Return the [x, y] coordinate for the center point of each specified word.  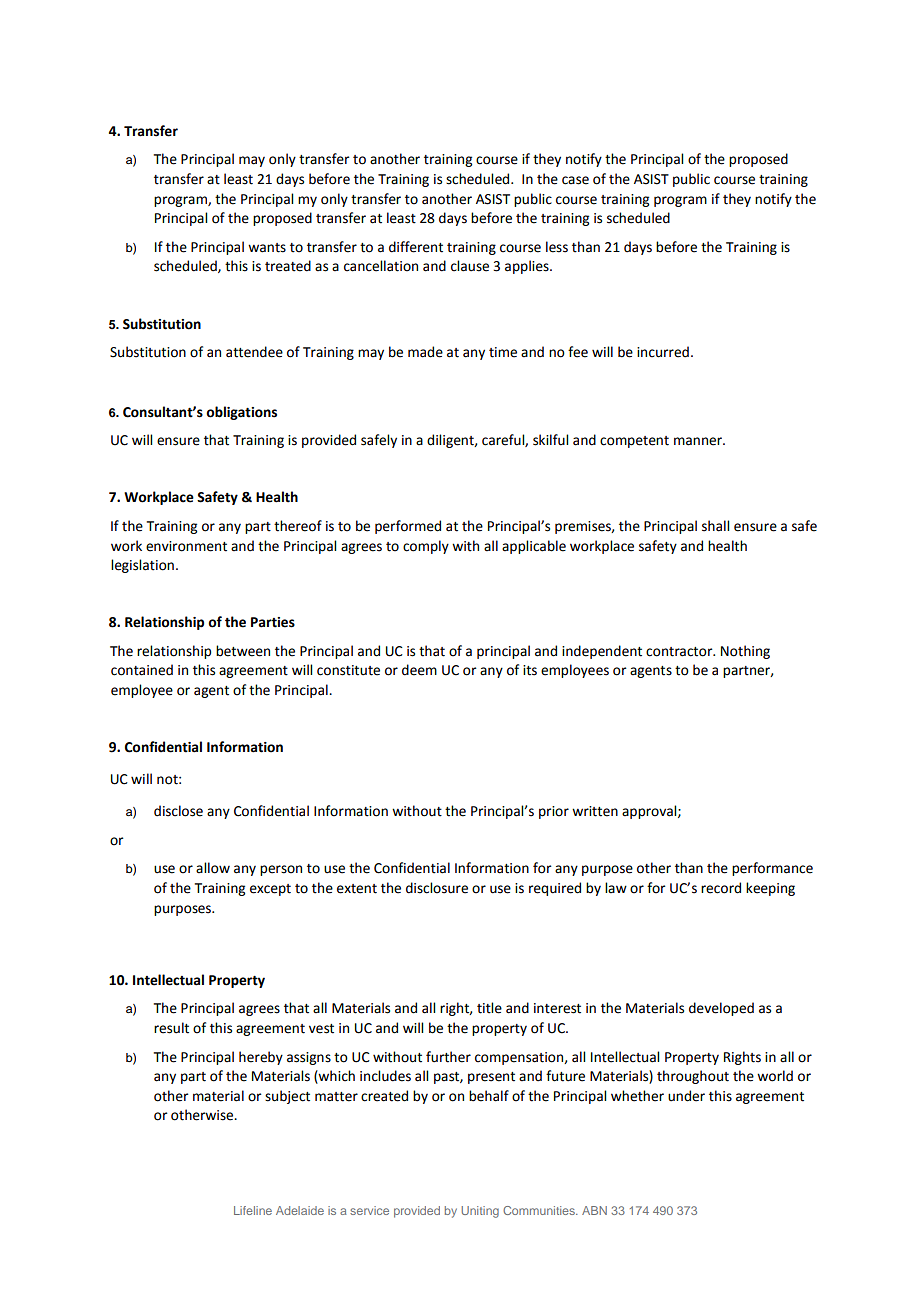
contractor [680, 652]
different [416, 247]
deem [419, 670]
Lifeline [253, 1210]
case [575, 180]
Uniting [480, 1212]
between [243, 651]
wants [267, 248]
